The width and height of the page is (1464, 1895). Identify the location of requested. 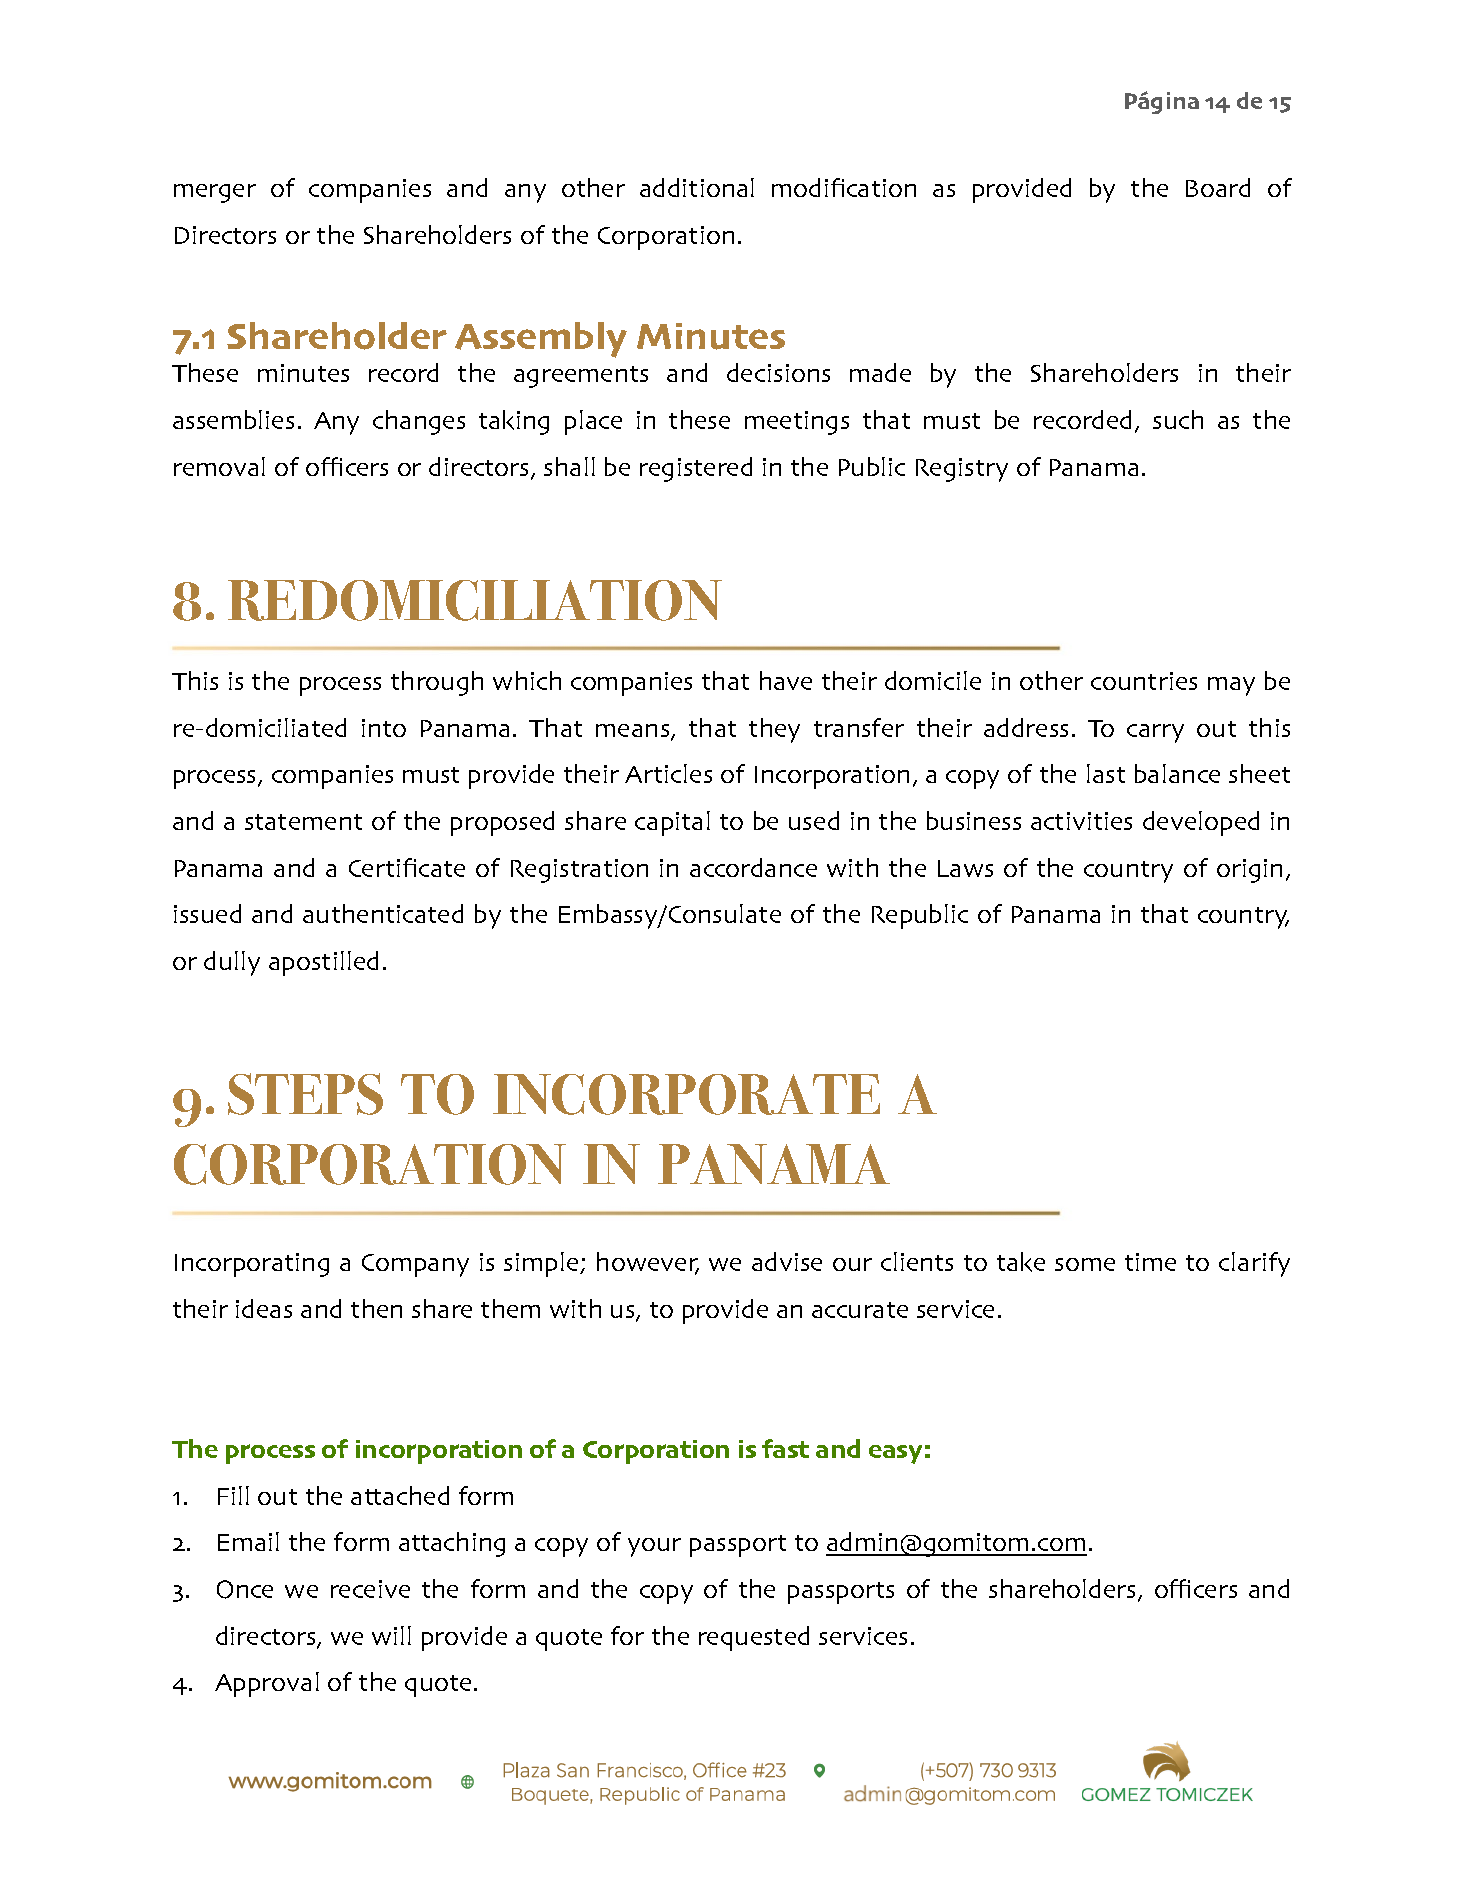
(754, 1638).
